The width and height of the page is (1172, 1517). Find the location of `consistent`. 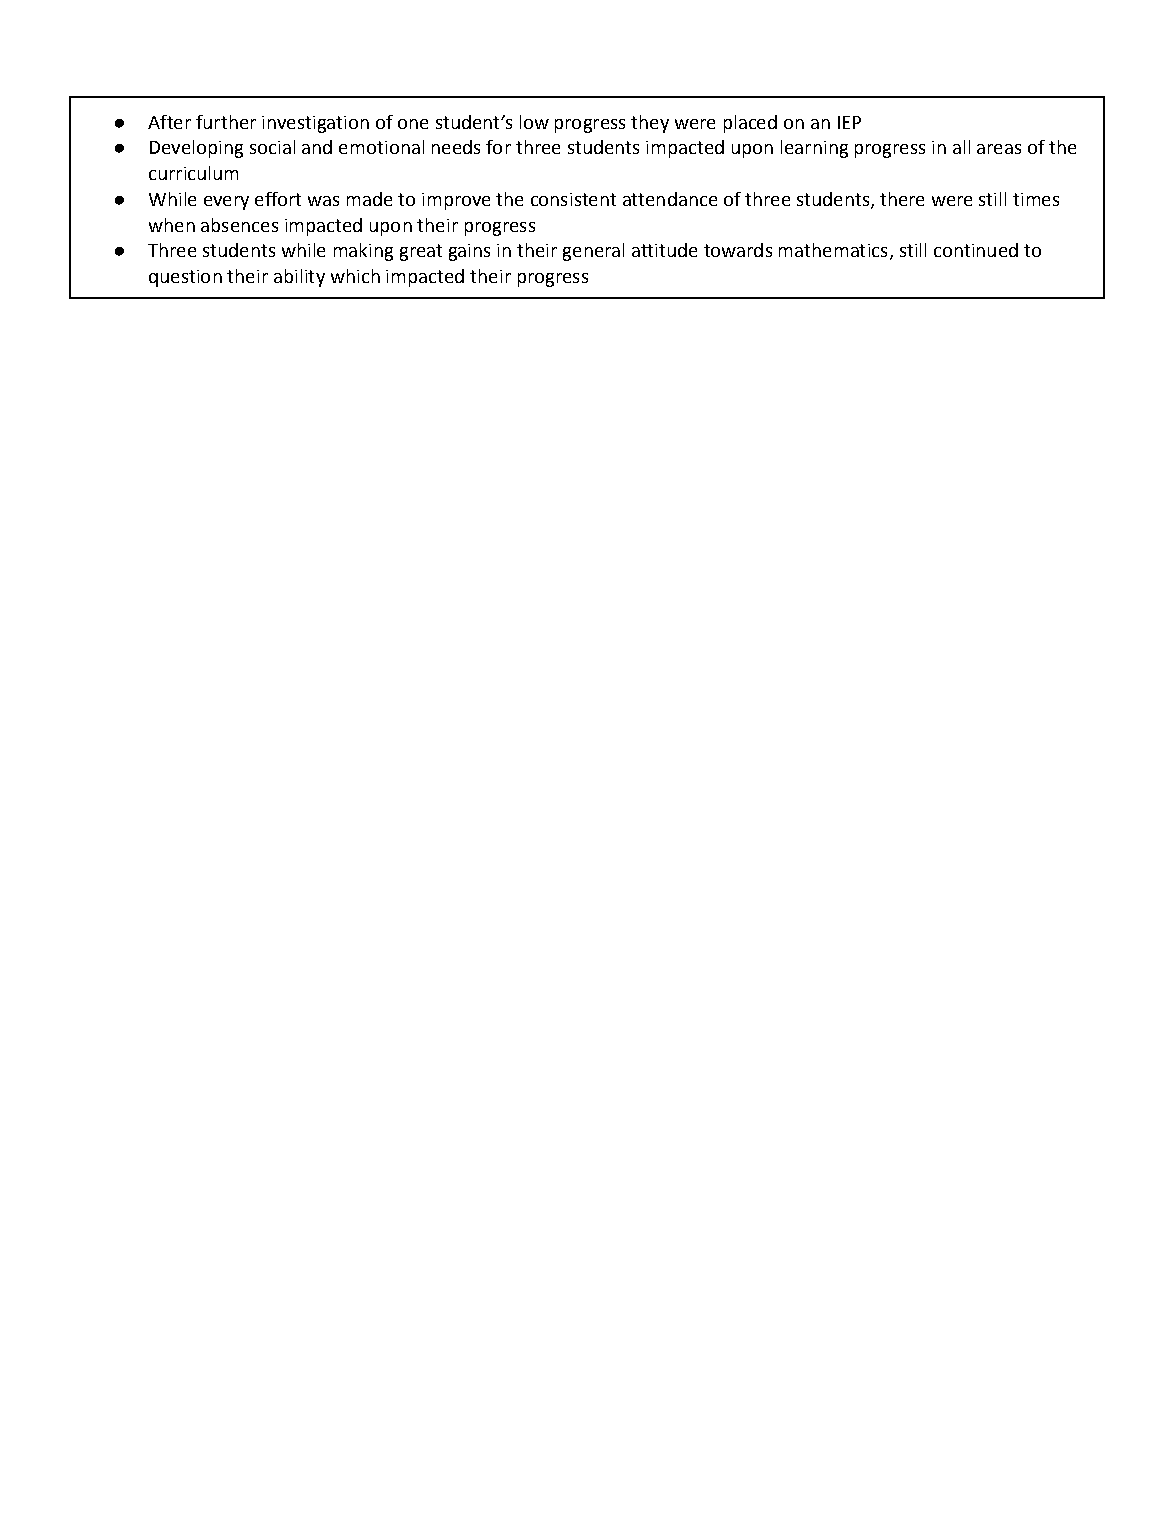

consistent is located at coordinates (573, 199).
